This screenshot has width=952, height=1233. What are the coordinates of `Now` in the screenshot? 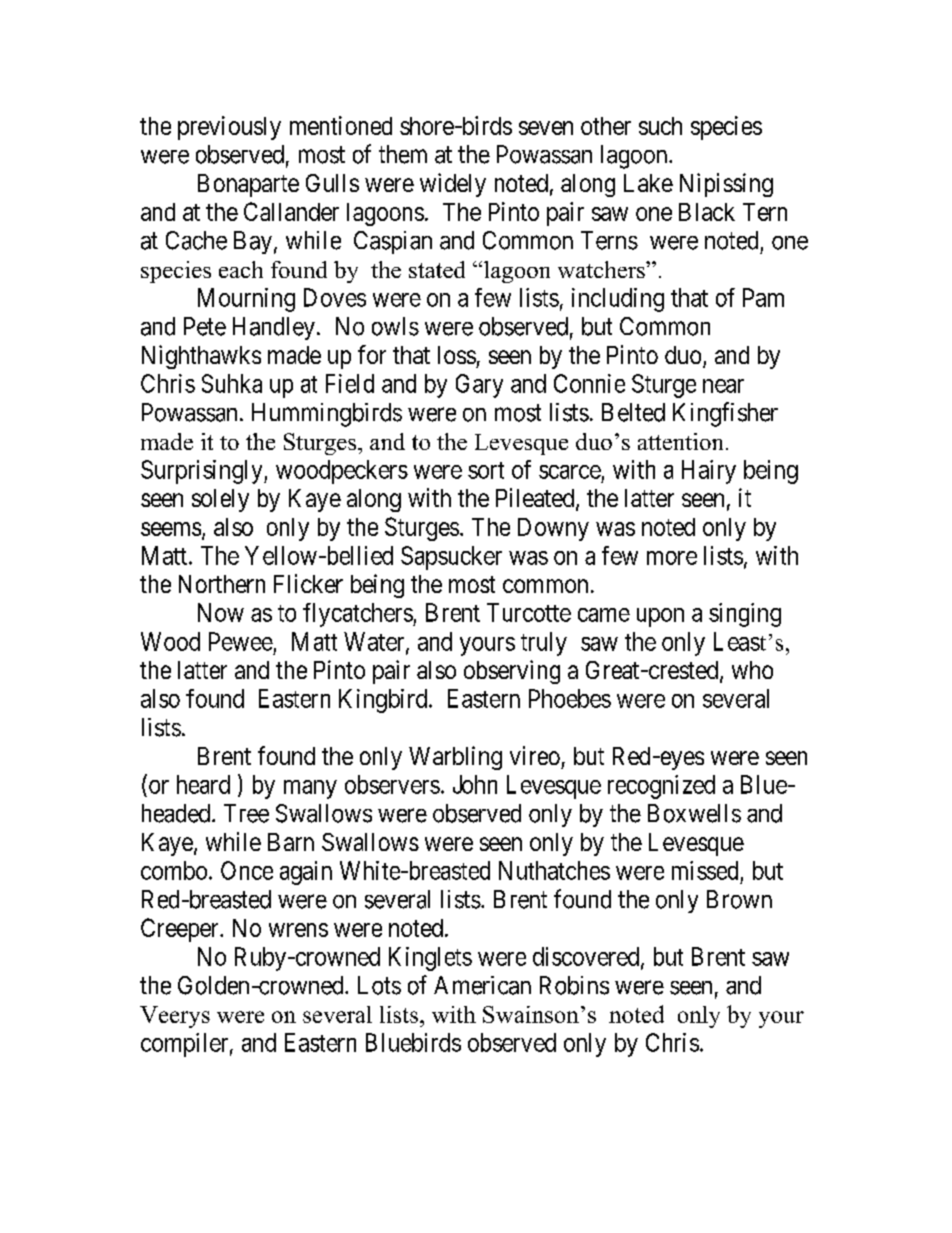 It's located at (221, 612).
